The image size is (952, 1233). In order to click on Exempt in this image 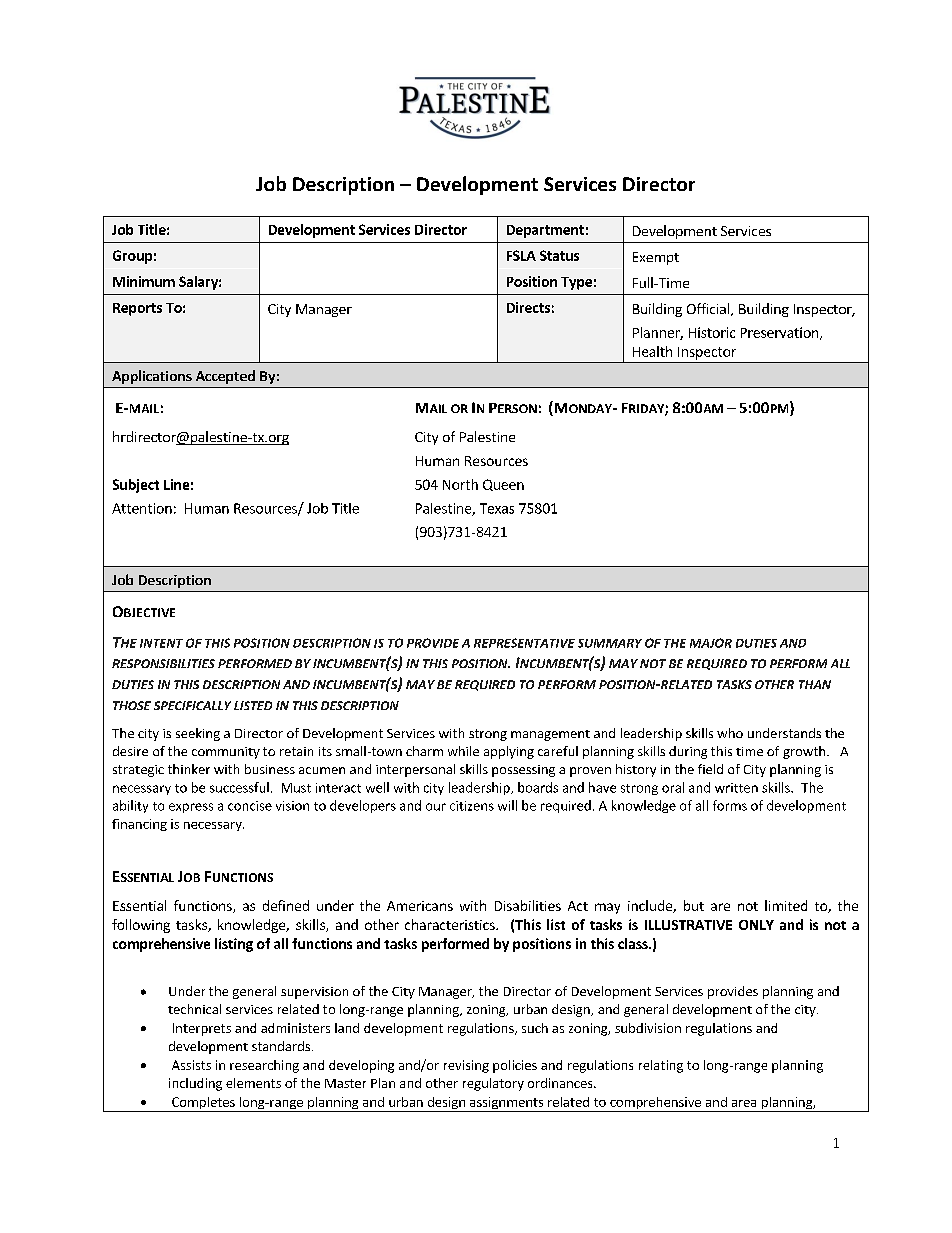, I will do `click(656, 258)`.
